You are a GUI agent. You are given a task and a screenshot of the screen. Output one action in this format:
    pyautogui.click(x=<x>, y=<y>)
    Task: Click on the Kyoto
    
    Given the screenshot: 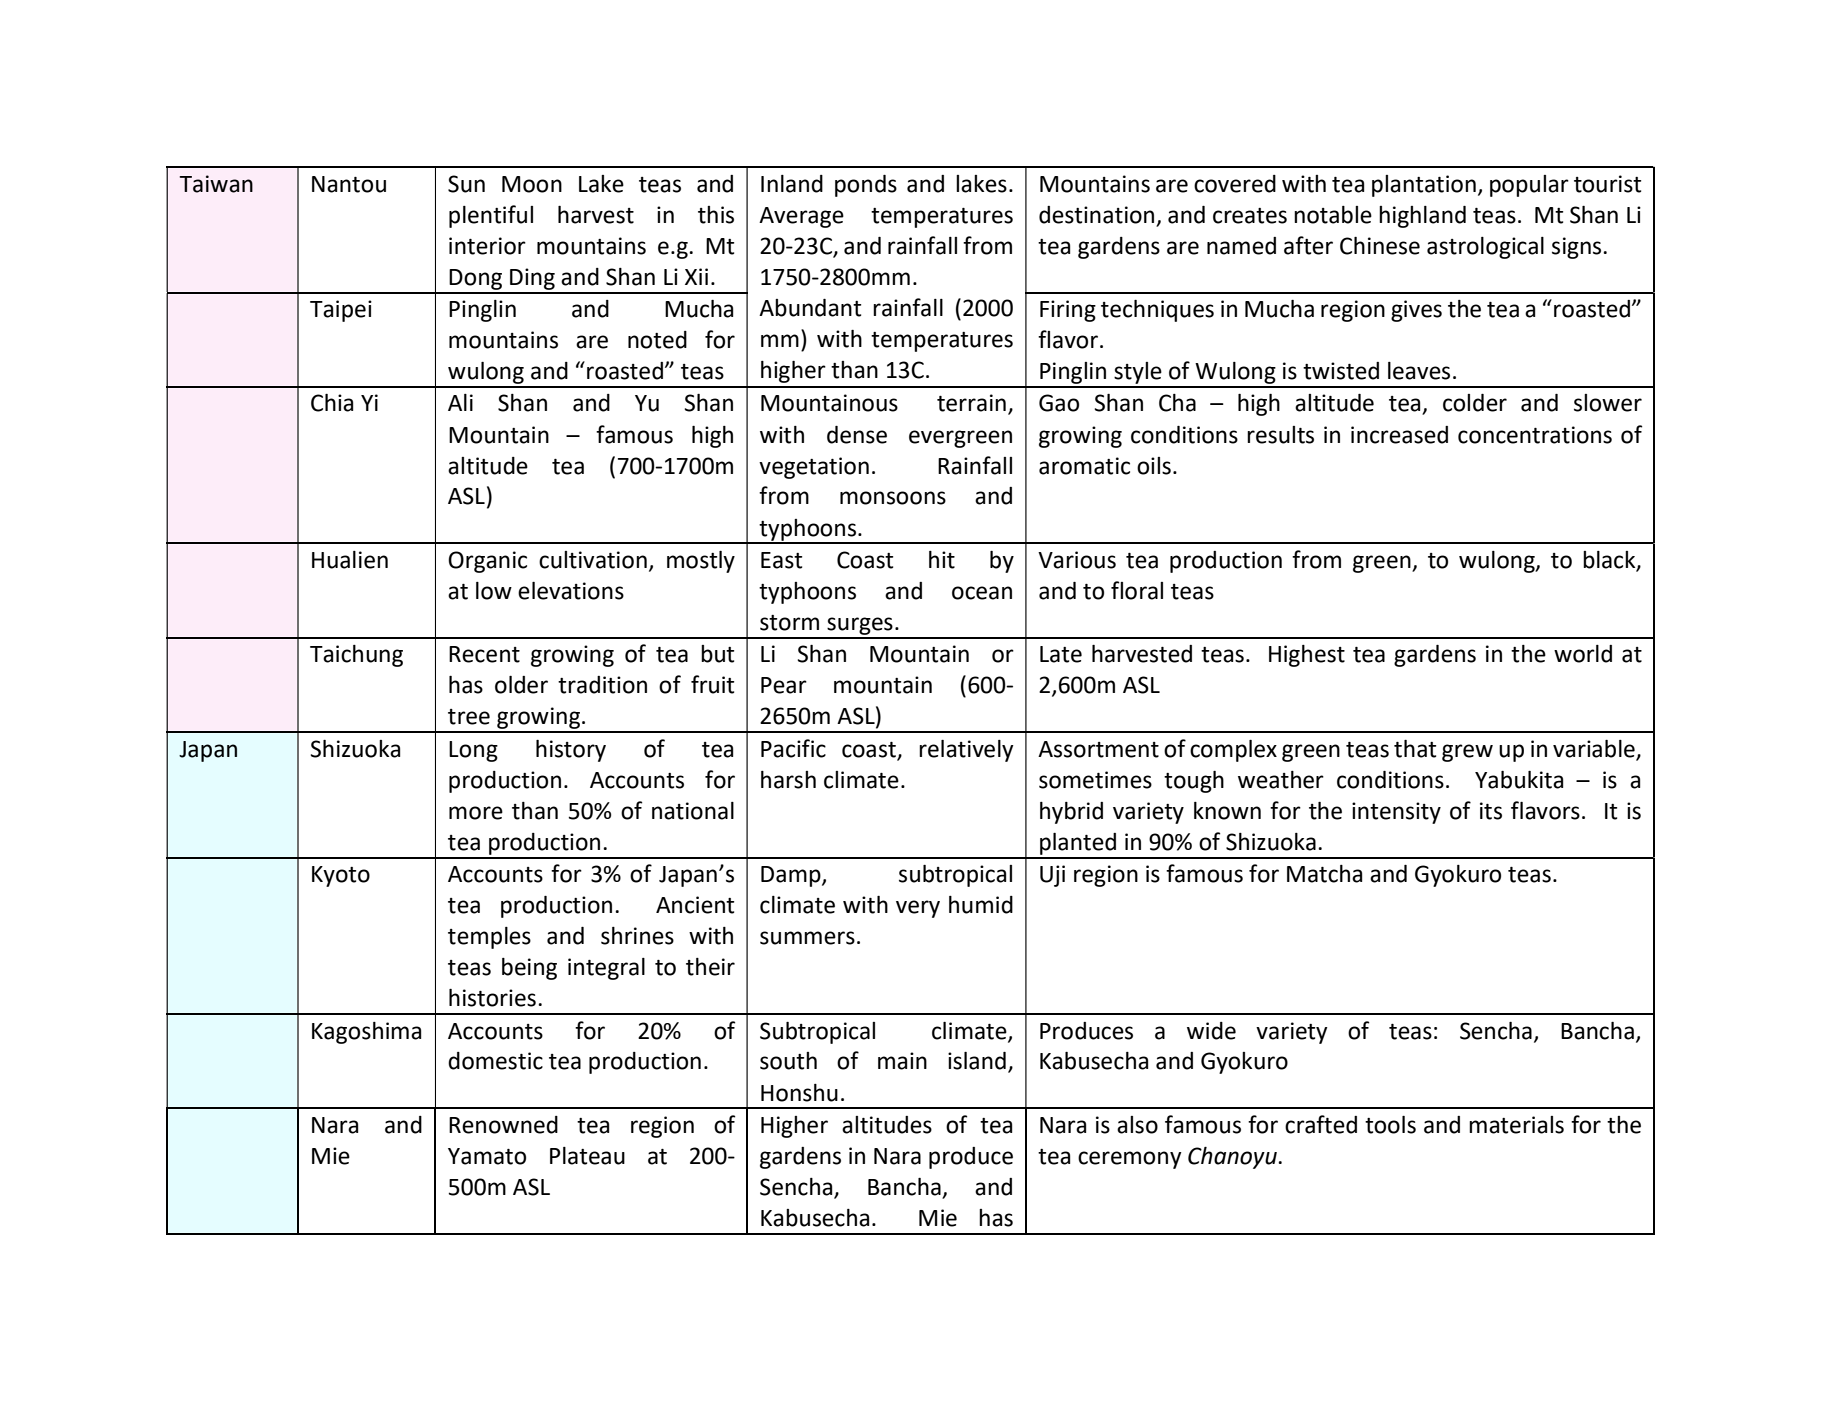 What is the action you would take?
    pyautogui.click(x=341, y=876)
